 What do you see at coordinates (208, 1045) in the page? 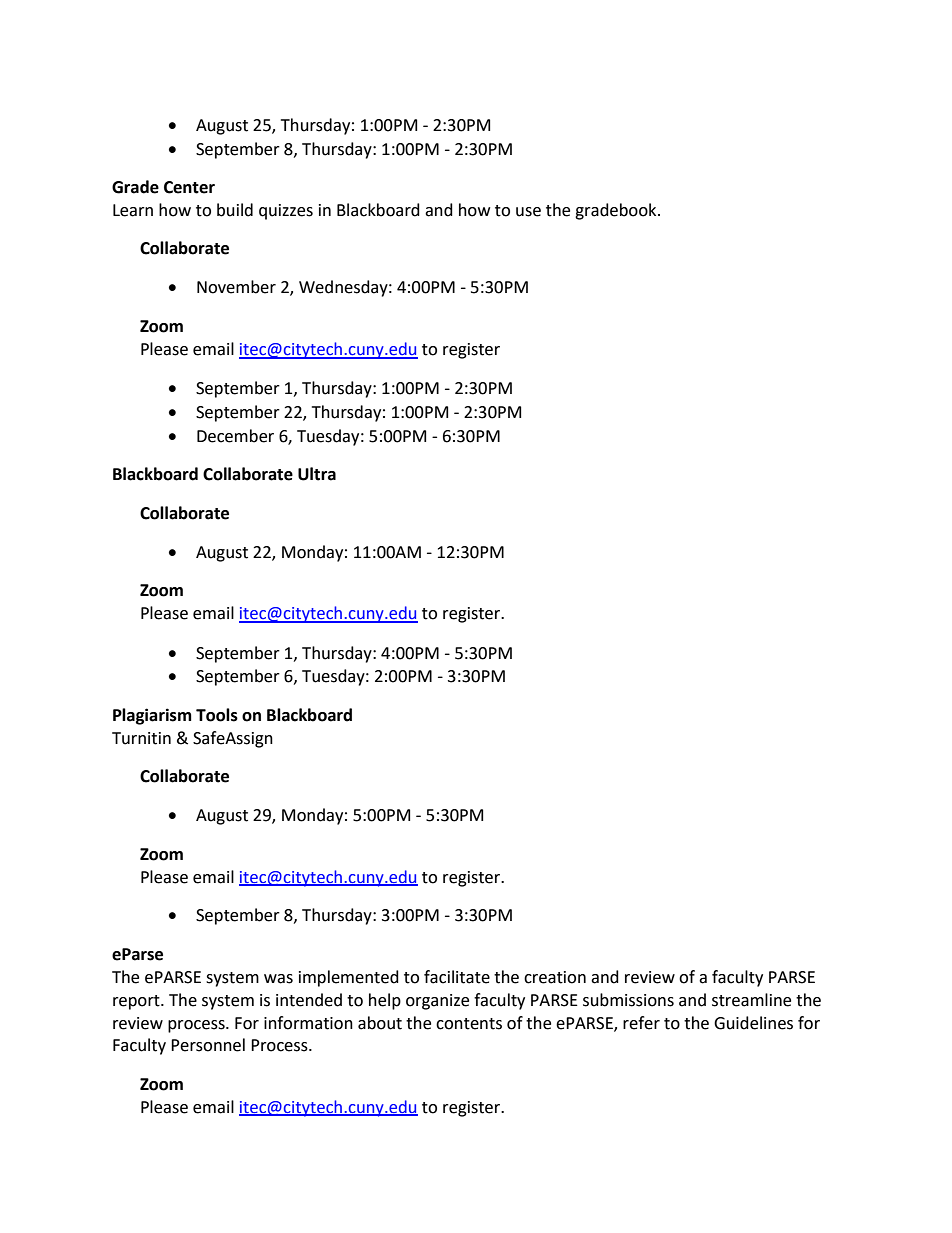
I see `Personnel` at bounding box center [208, 1045].
